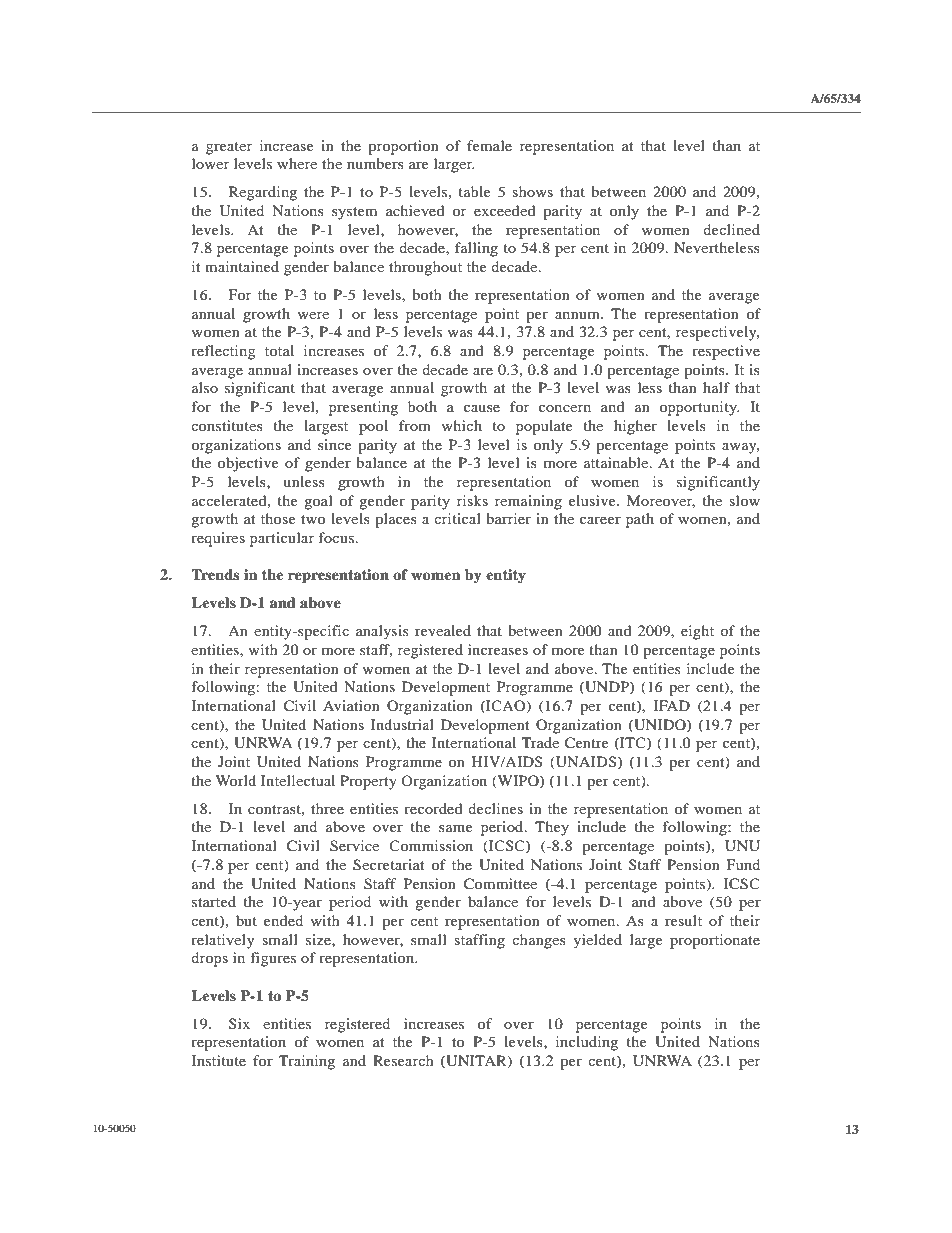 The width and height of the screenshot is (952, 1233). Describe the element at coordinates (640, 520) in the screenshot. I see `path` at that location.
